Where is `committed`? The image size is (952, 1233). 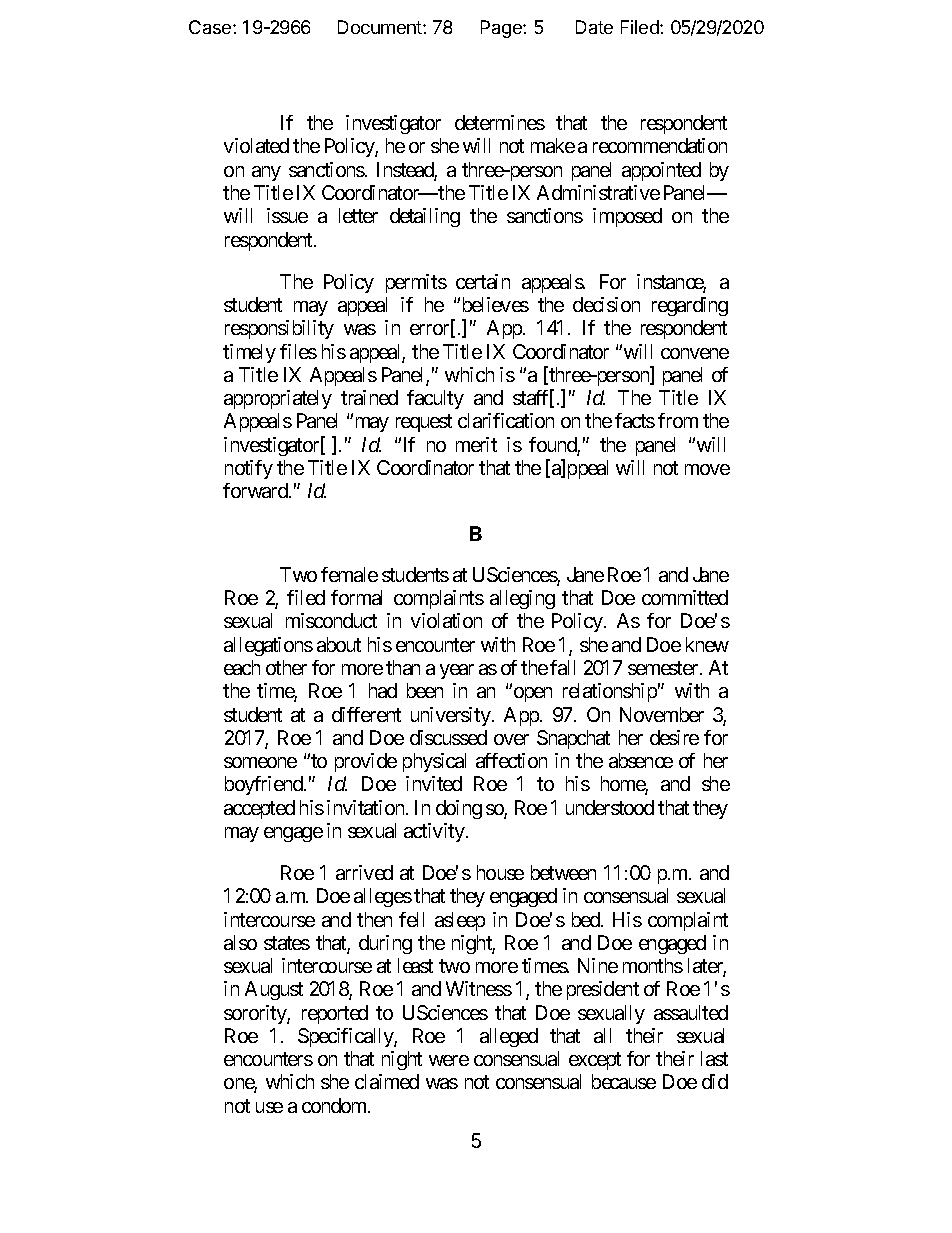
committed is located at coordinates (685, 597).
